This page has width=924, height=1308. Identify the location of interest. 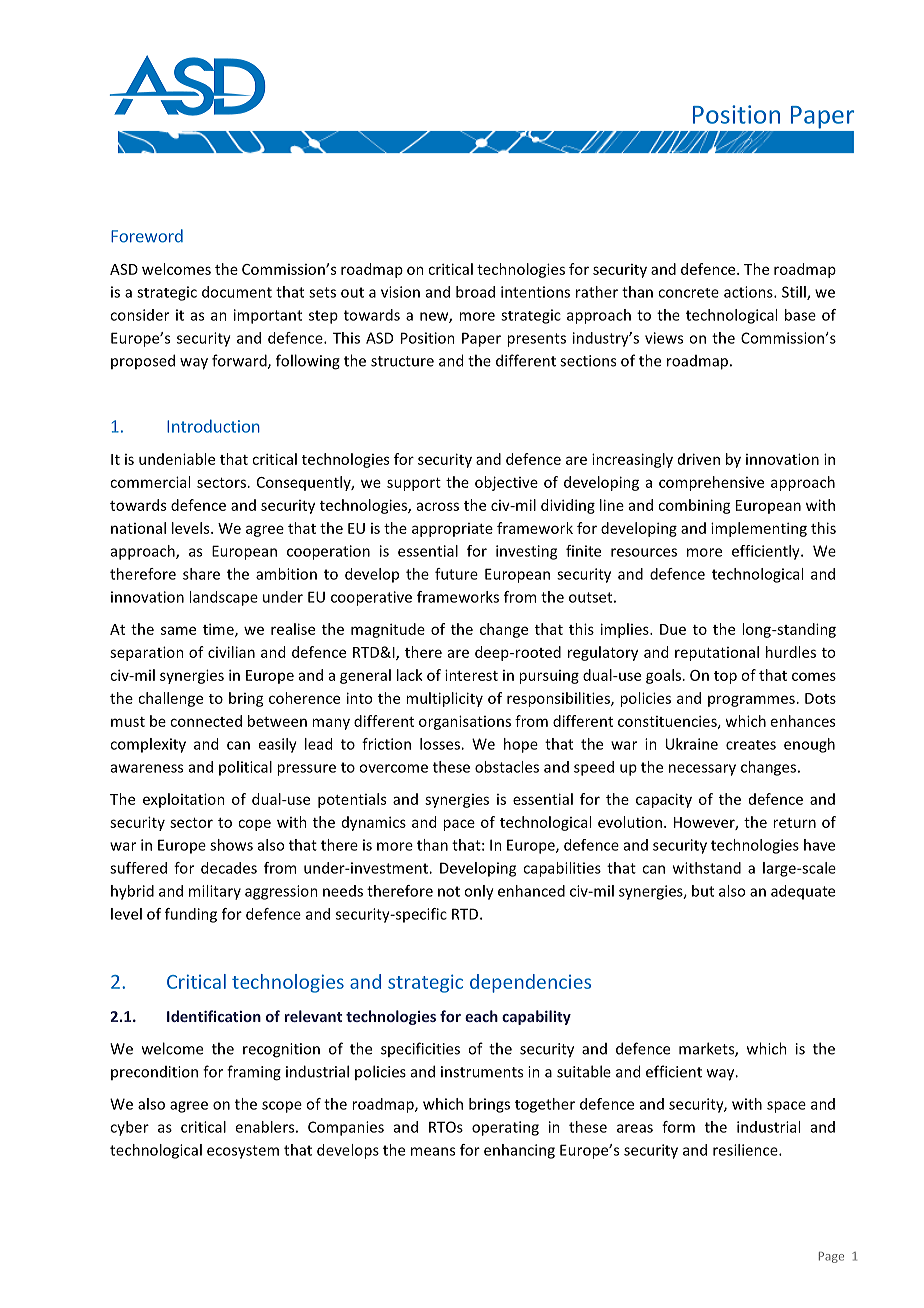
(471, 675).
